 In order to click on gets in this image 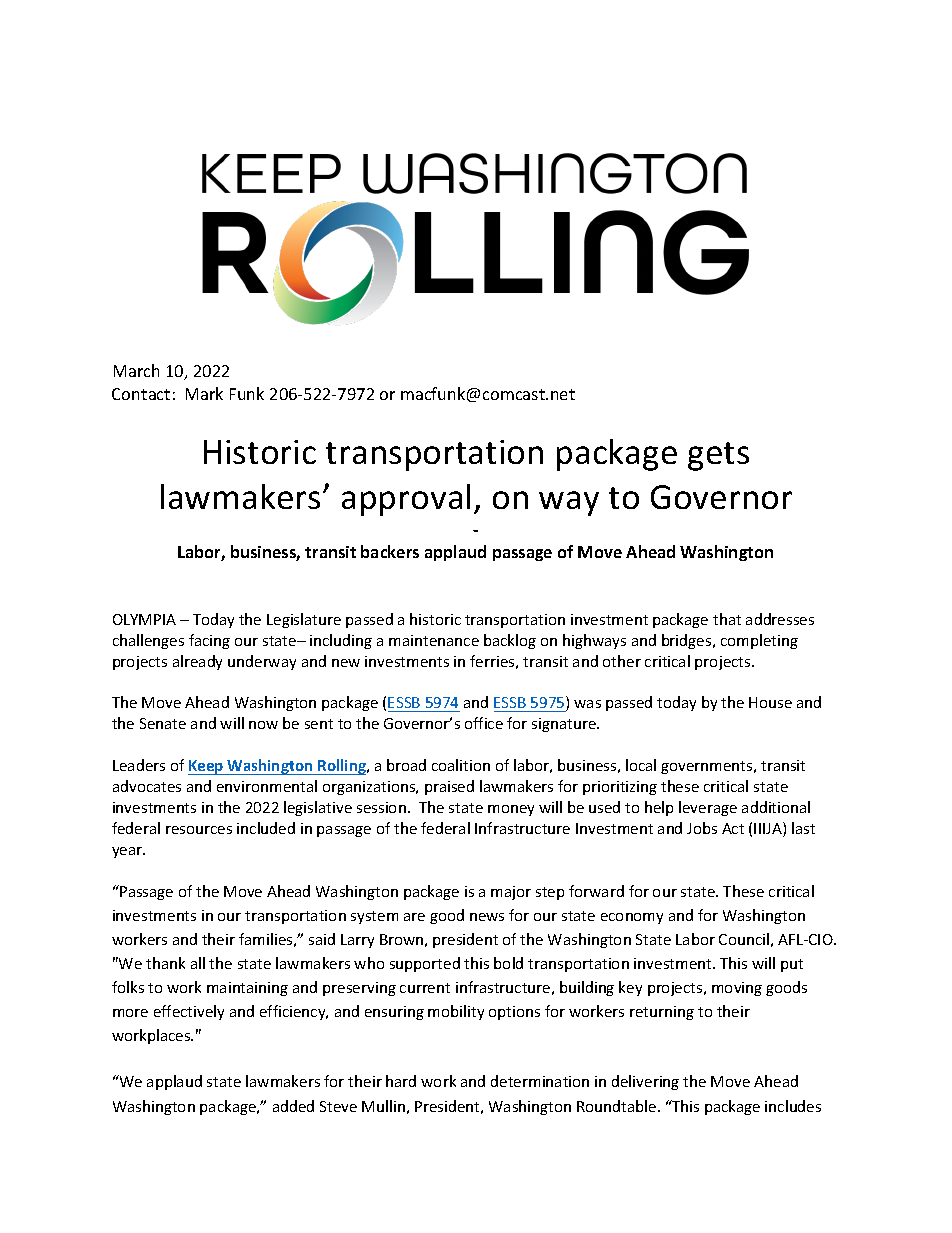, I will do `click(718, 456)`.
